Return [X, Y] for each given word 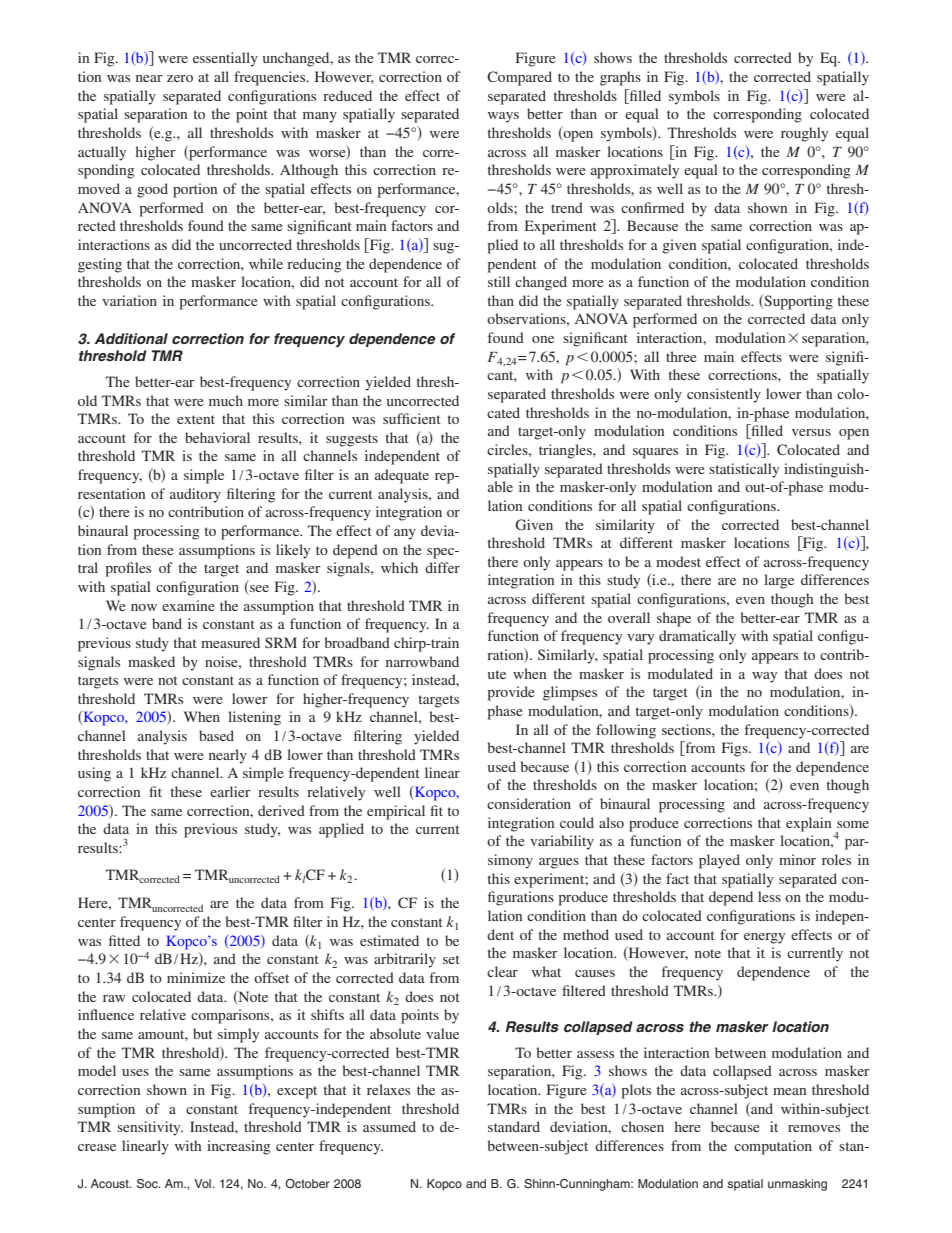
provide [510, 693]
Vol [203, 1183]
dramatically [697, 637]
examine [188, 605]
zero [180, 78]
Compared [519, 78]
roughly [804, 134]
